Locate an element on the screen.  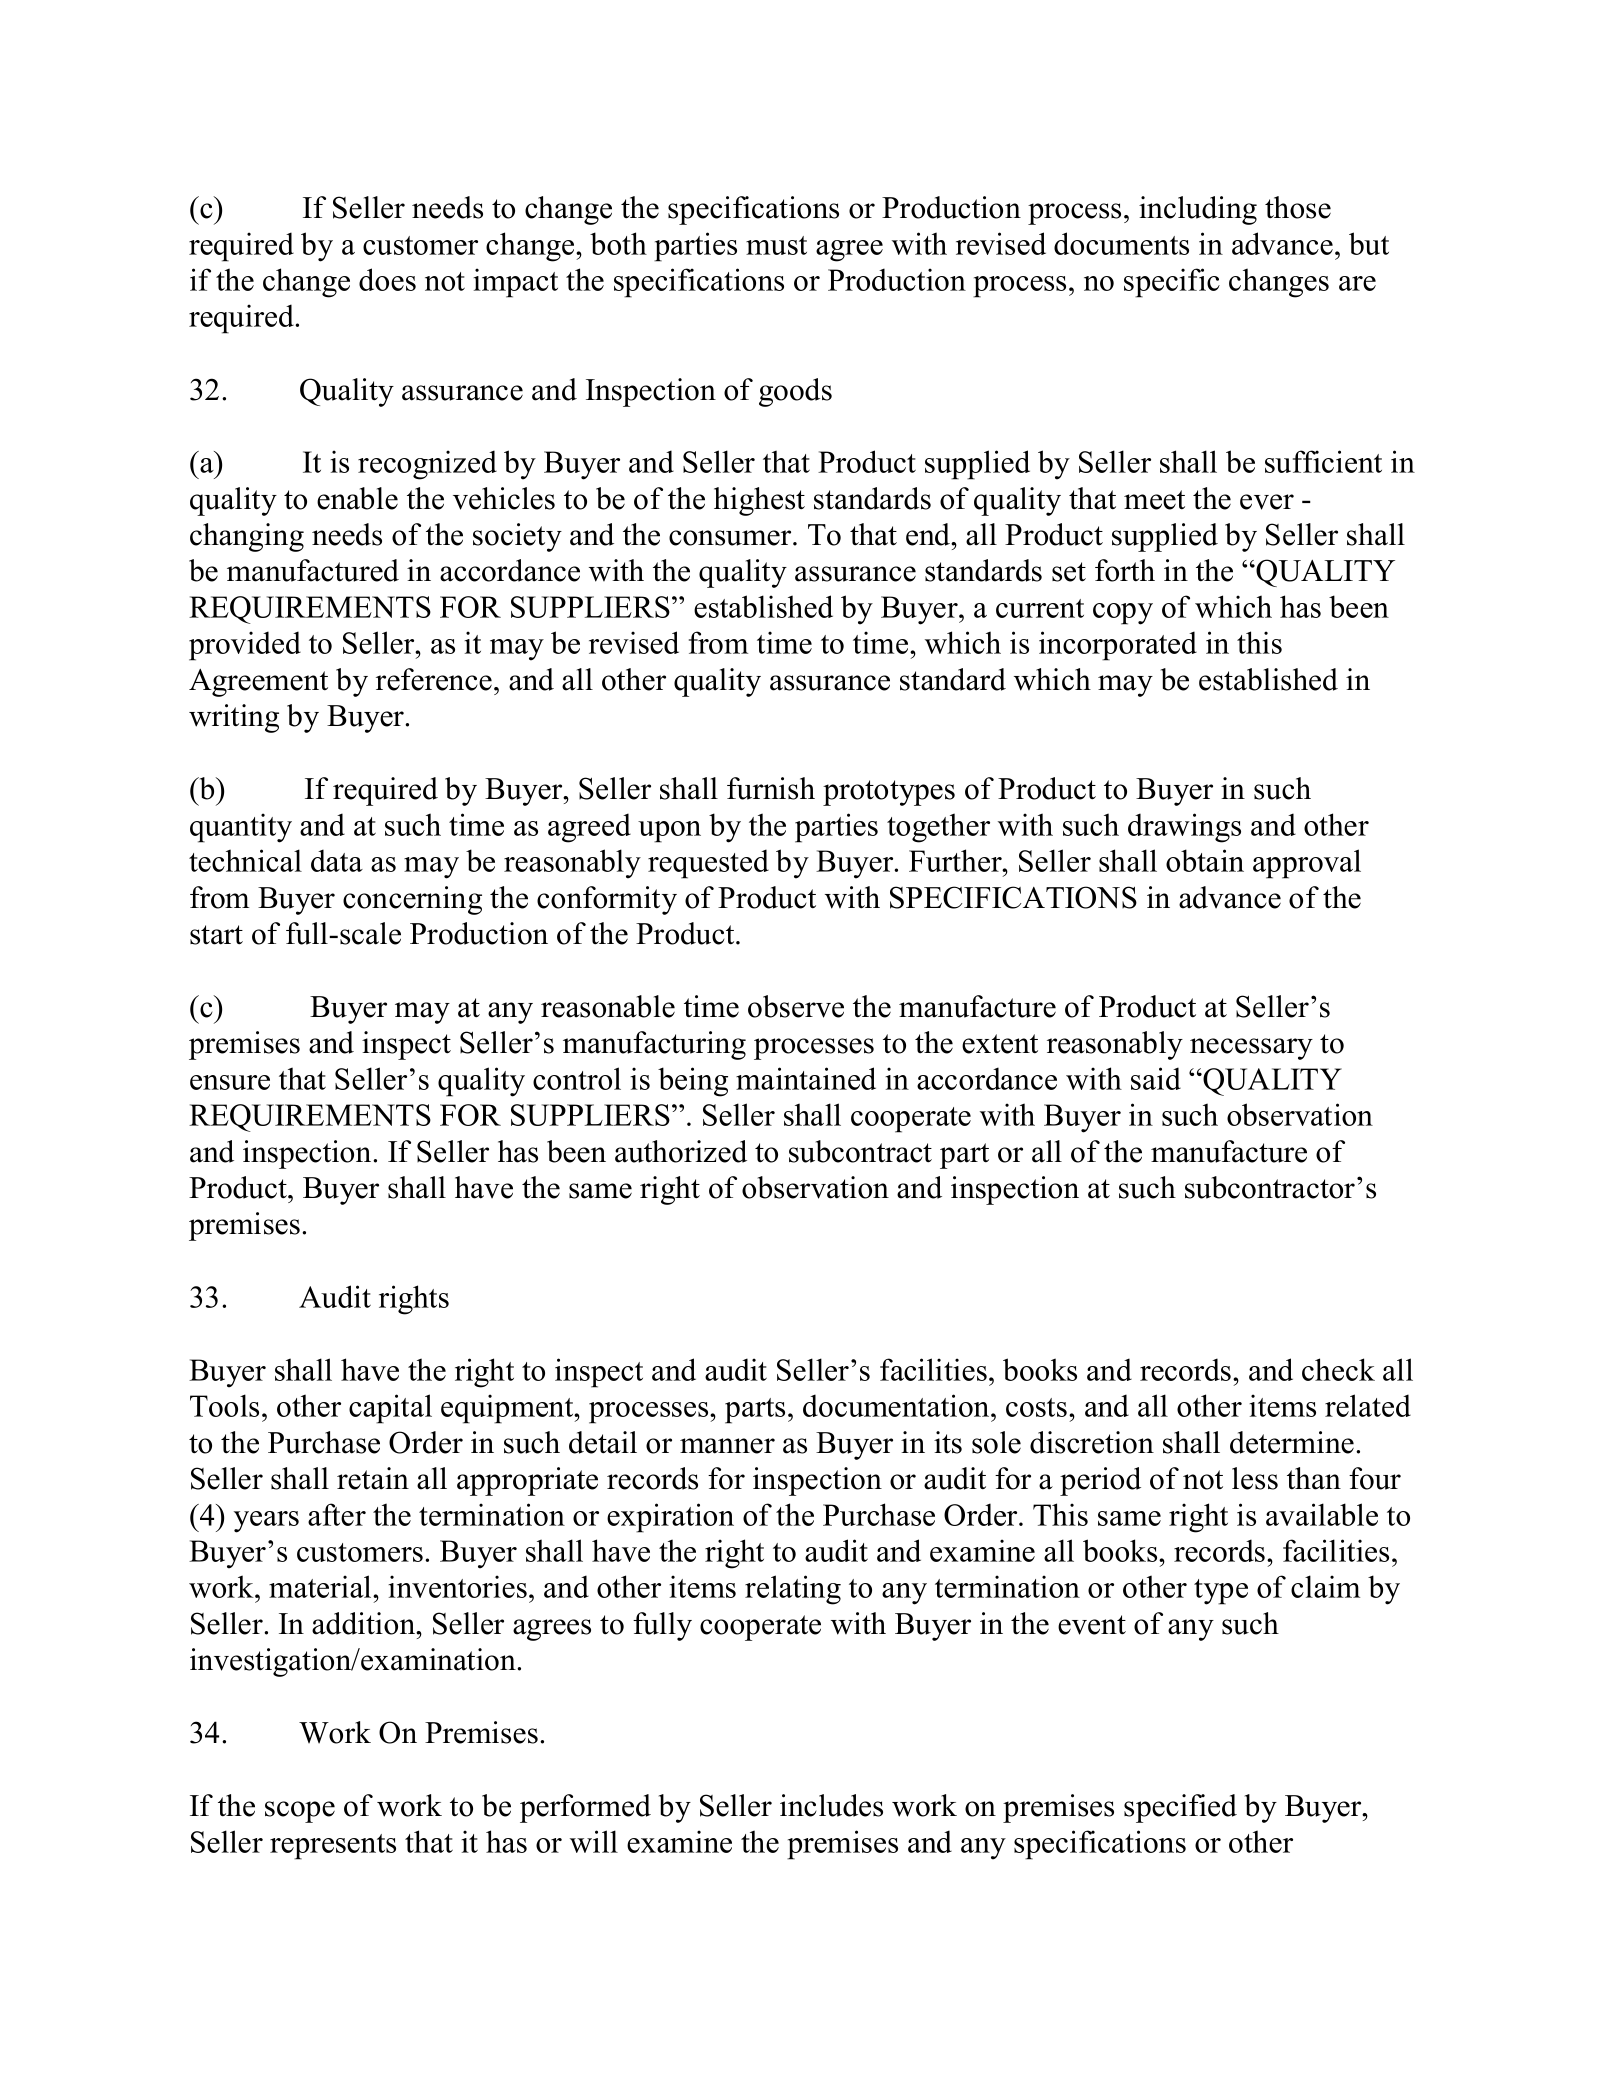
observe is located at coordinates (796, 1006).
